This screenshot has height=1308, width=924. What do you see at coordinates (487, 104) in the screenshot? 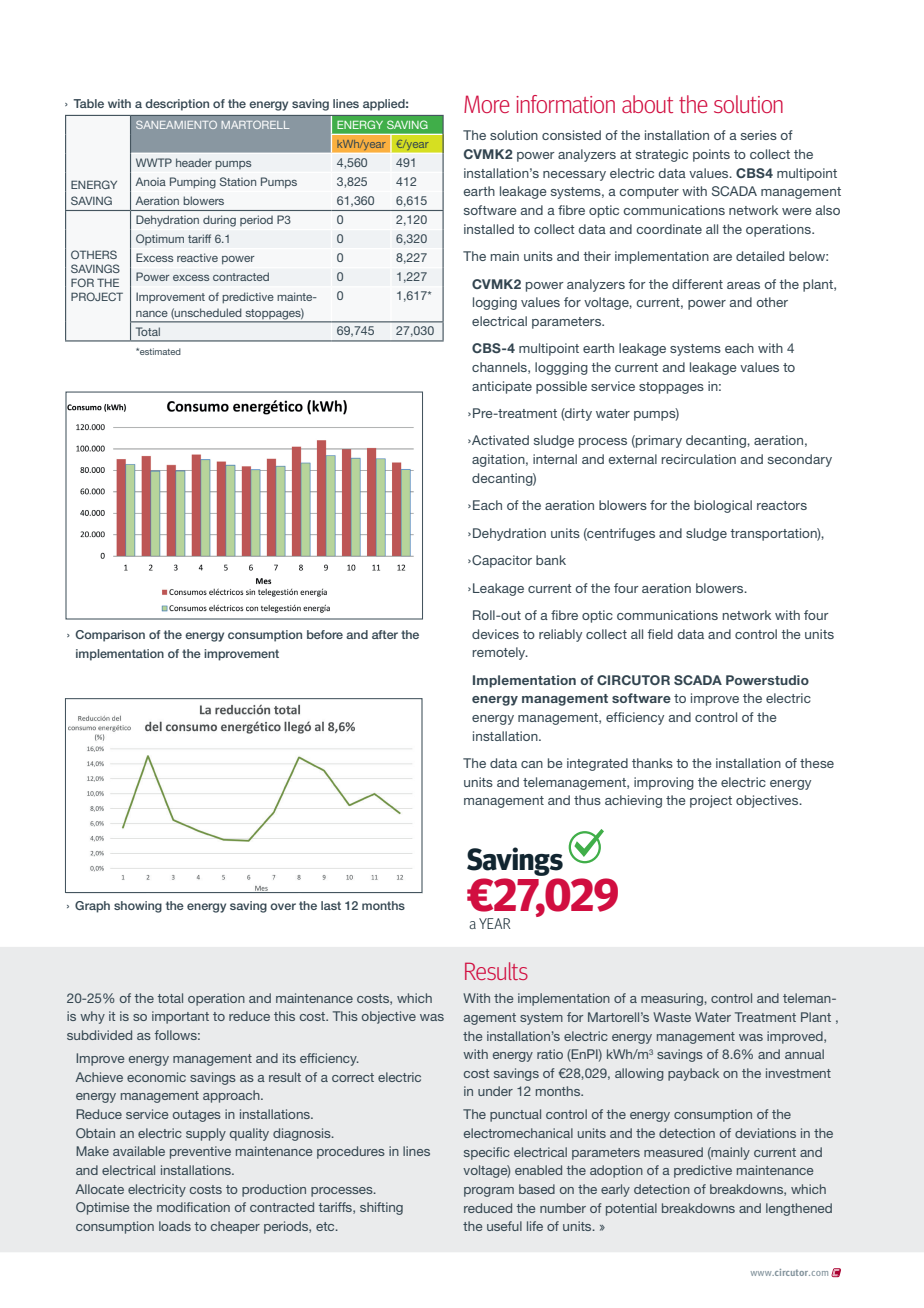
I see `More` at bounding box center [487, 104].
